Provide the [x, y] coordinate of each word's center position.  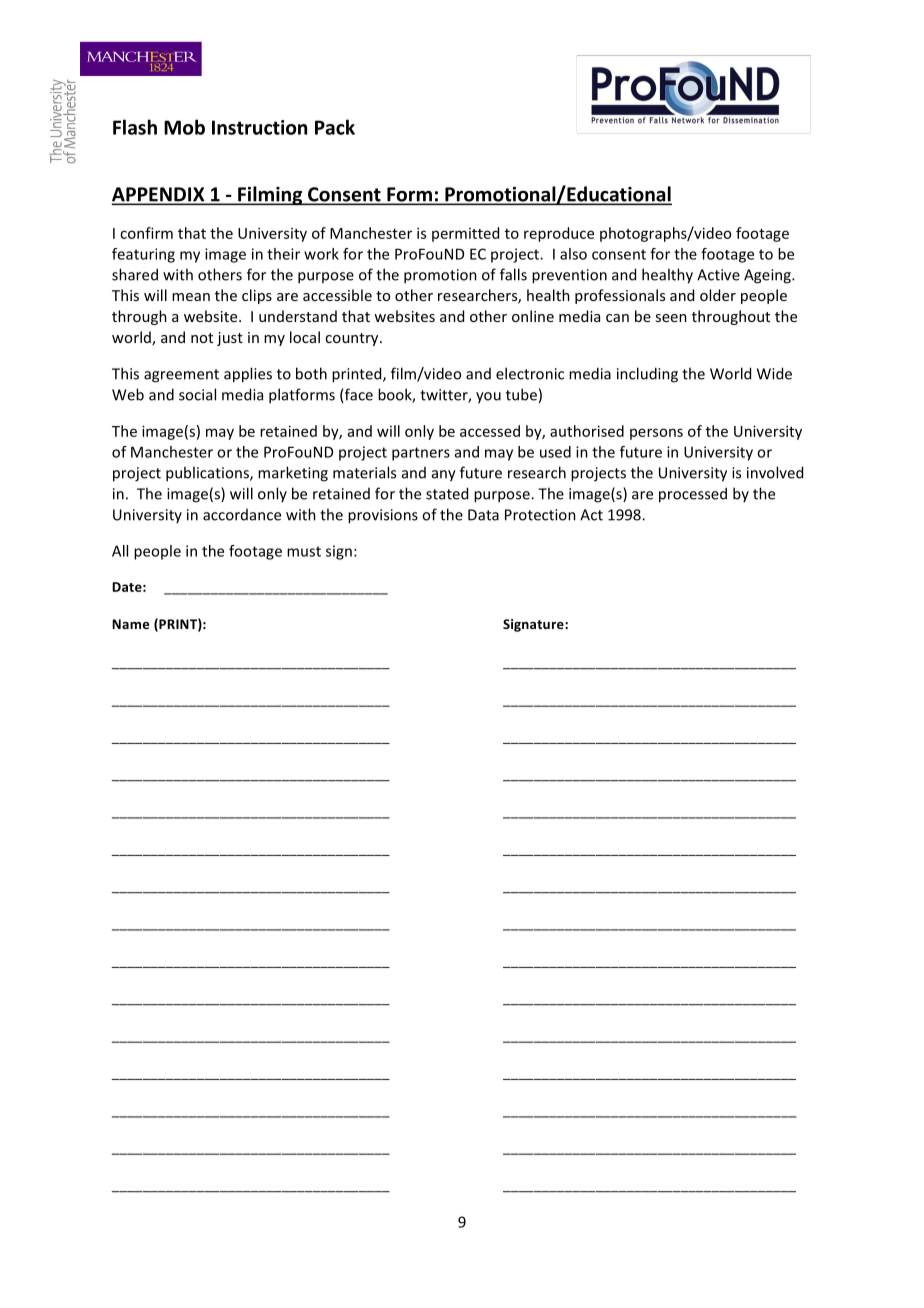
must [304, 551]
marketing [293, 474]
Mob [184, 127]
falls [513, 274]
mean [191, 297]
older [718, 295]
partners [421, 454]
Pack [335, 127]
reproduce [559, 234]
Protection [540, 515]
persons [656, 434]
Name [130, 624]
